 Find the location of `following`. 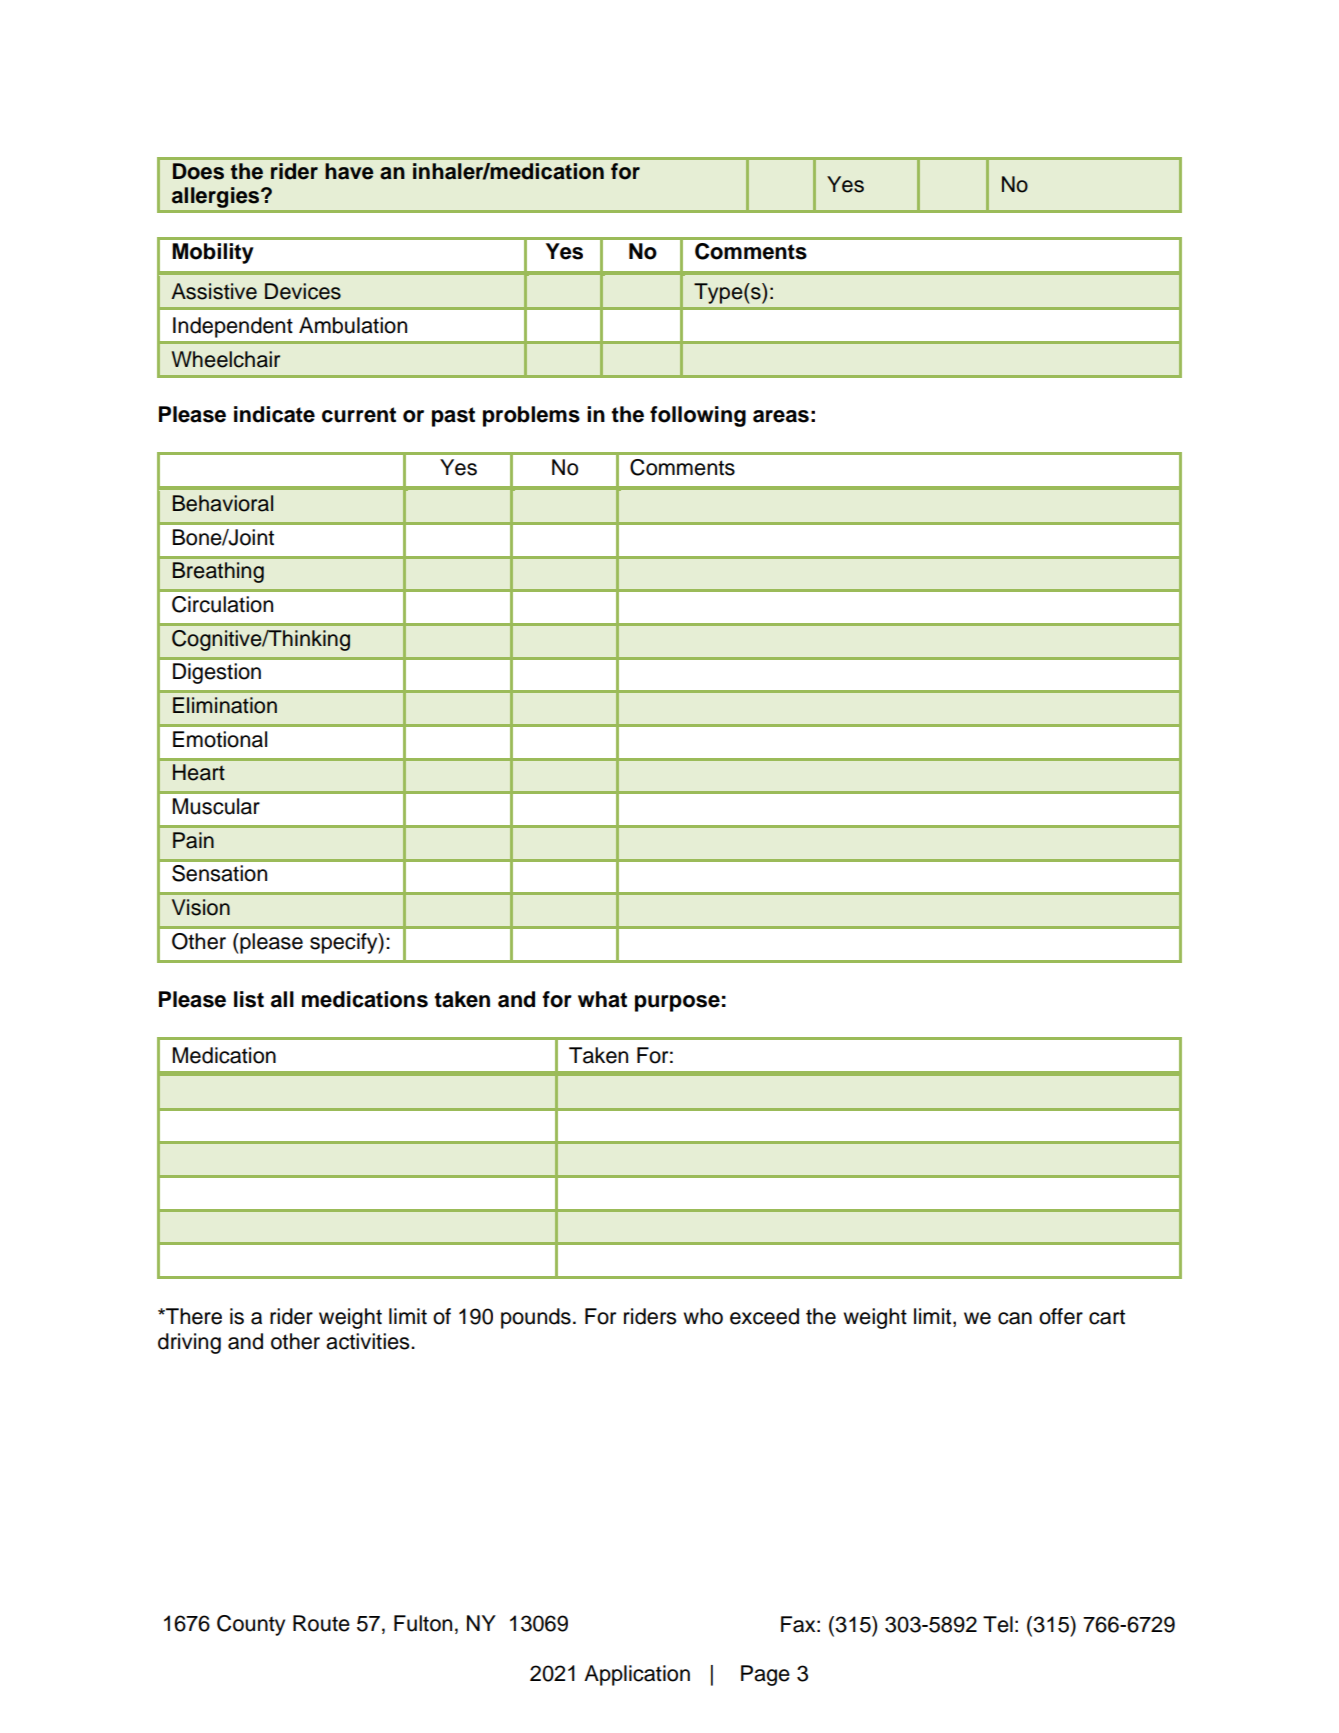

following is located at coordinates (698, 416).
